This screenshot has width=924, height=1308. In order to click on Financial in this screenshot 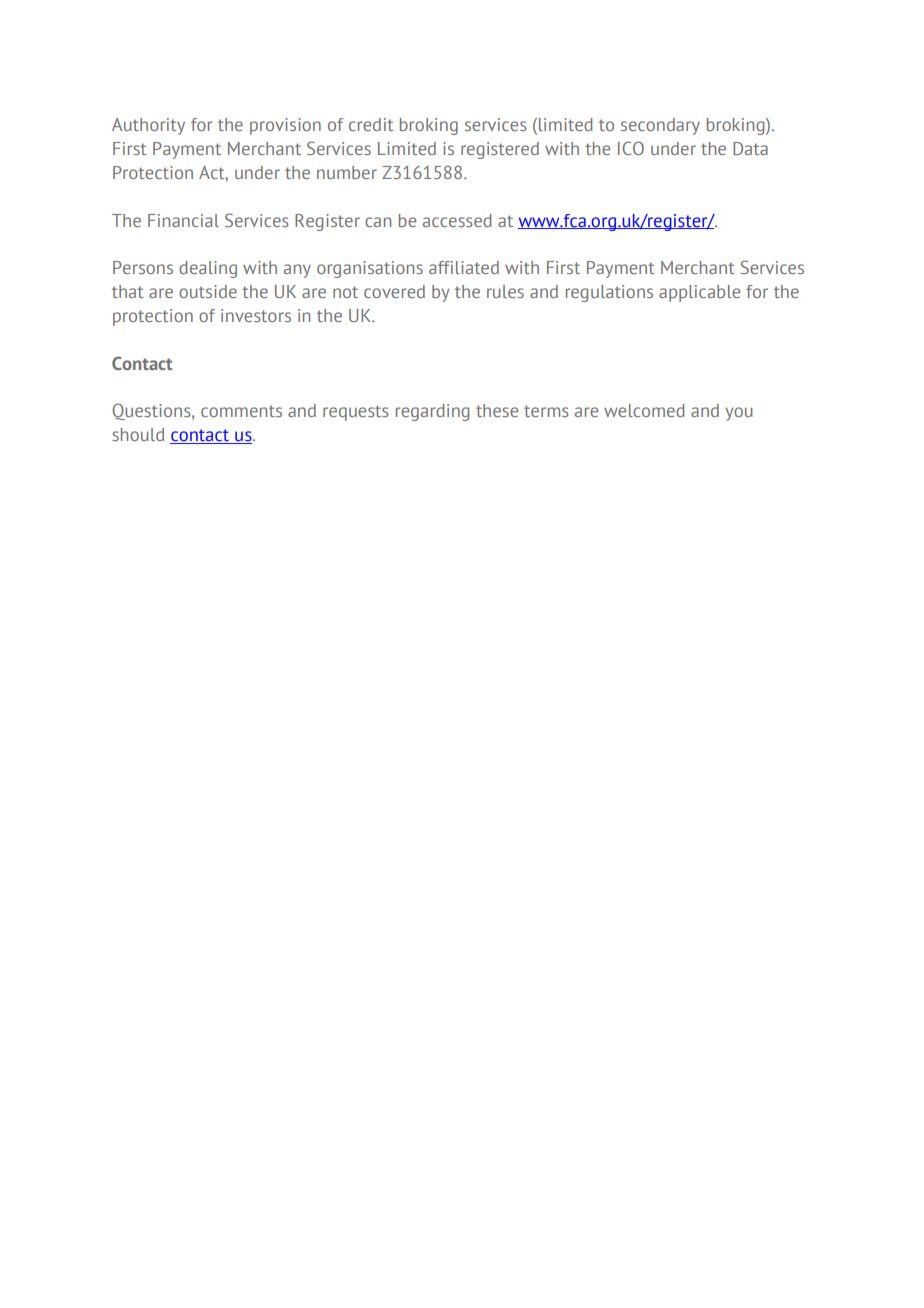, I will do `click(183, 220)`.
